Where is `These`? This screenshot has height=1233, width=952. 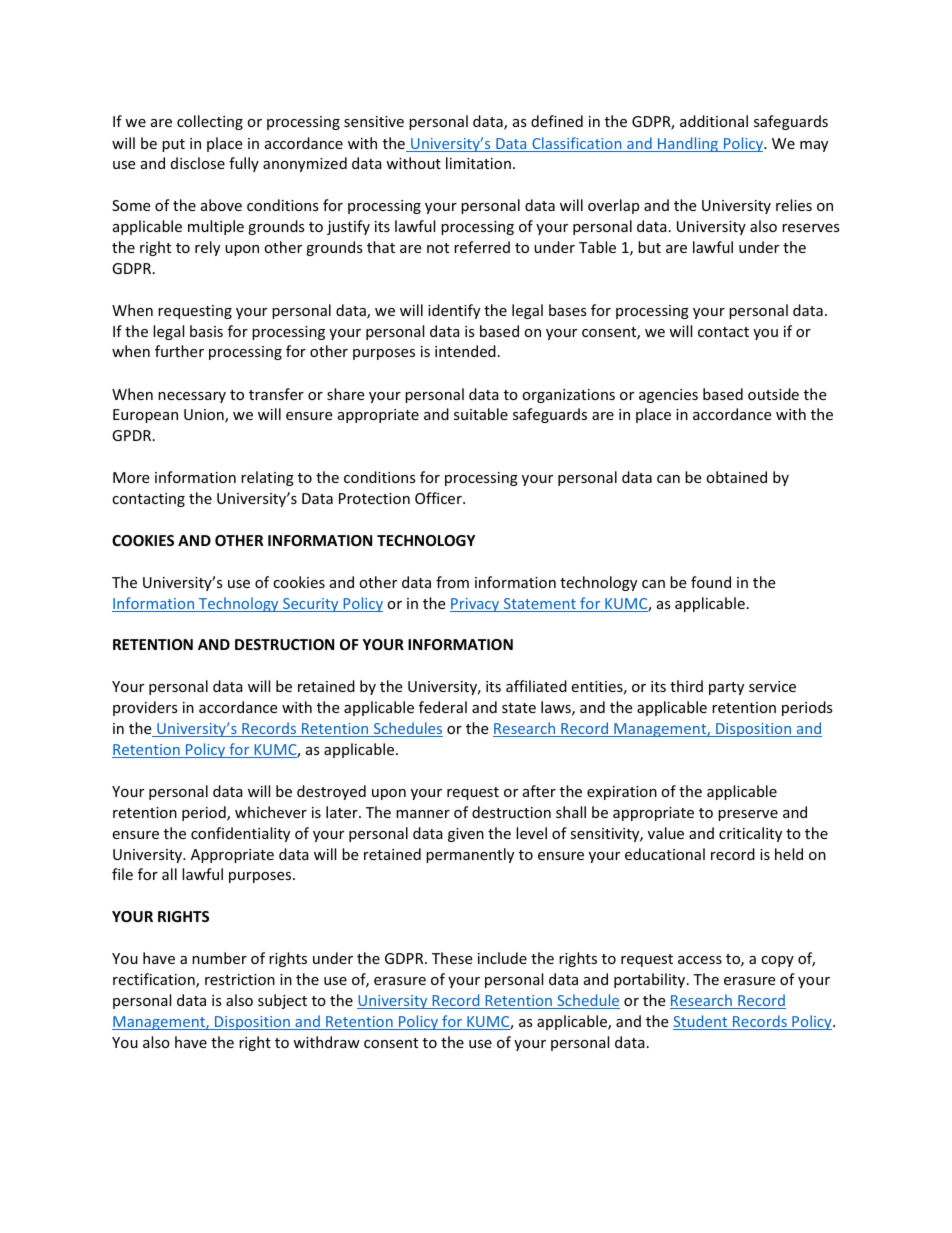
These is located at coordinates (452, 958).
